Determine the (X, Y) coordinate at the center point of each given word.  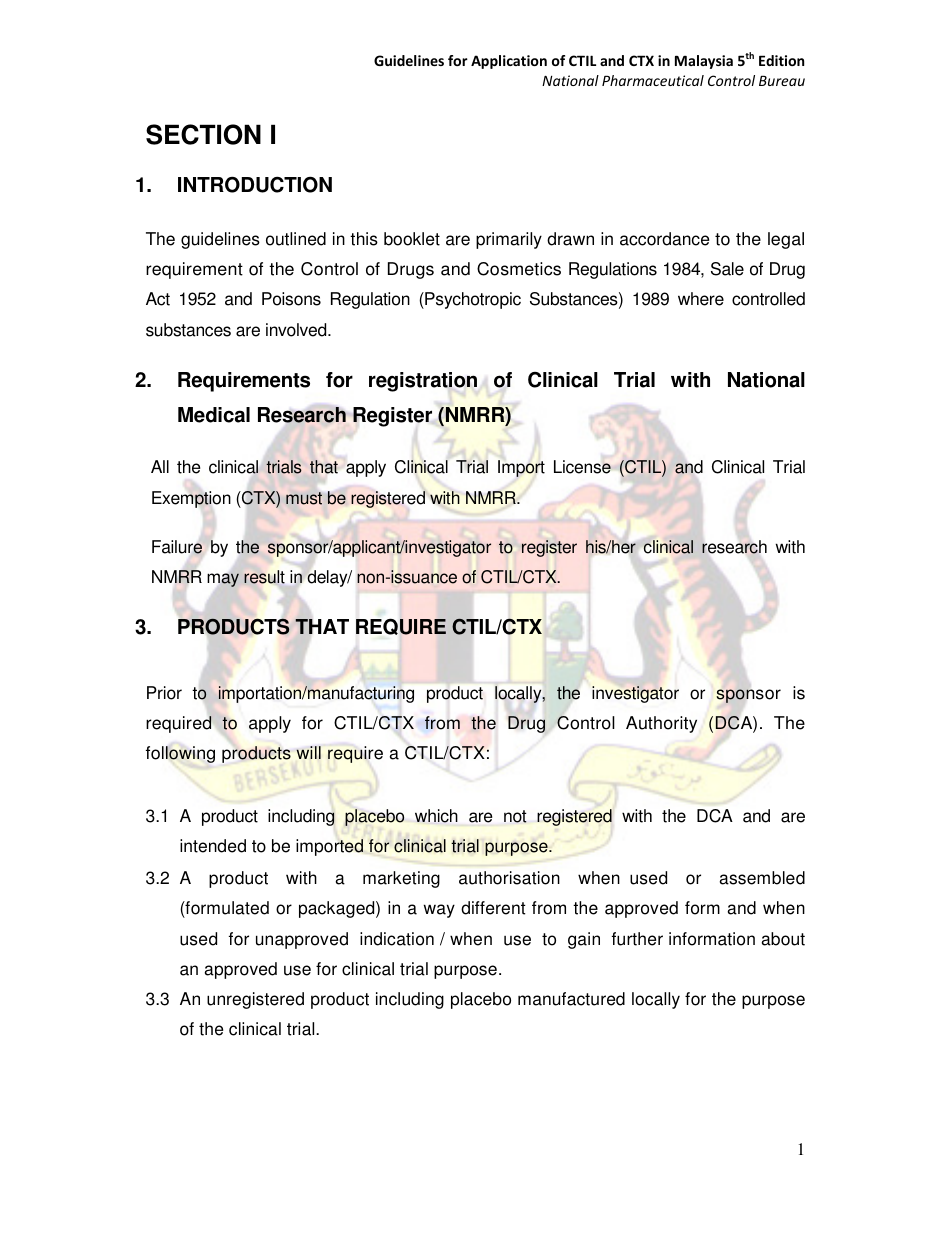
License (582, 467)
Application (509, 62)
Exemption (191, 499)
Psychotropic (472, 300)
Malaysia (704, 62)
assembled (762, 878)
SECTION (203, 134)
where (701, 299)
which (436, 816)
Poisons (291, 299)
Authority (661, 724)
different (493, 908)
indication (397, 939)
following (180, 754)
